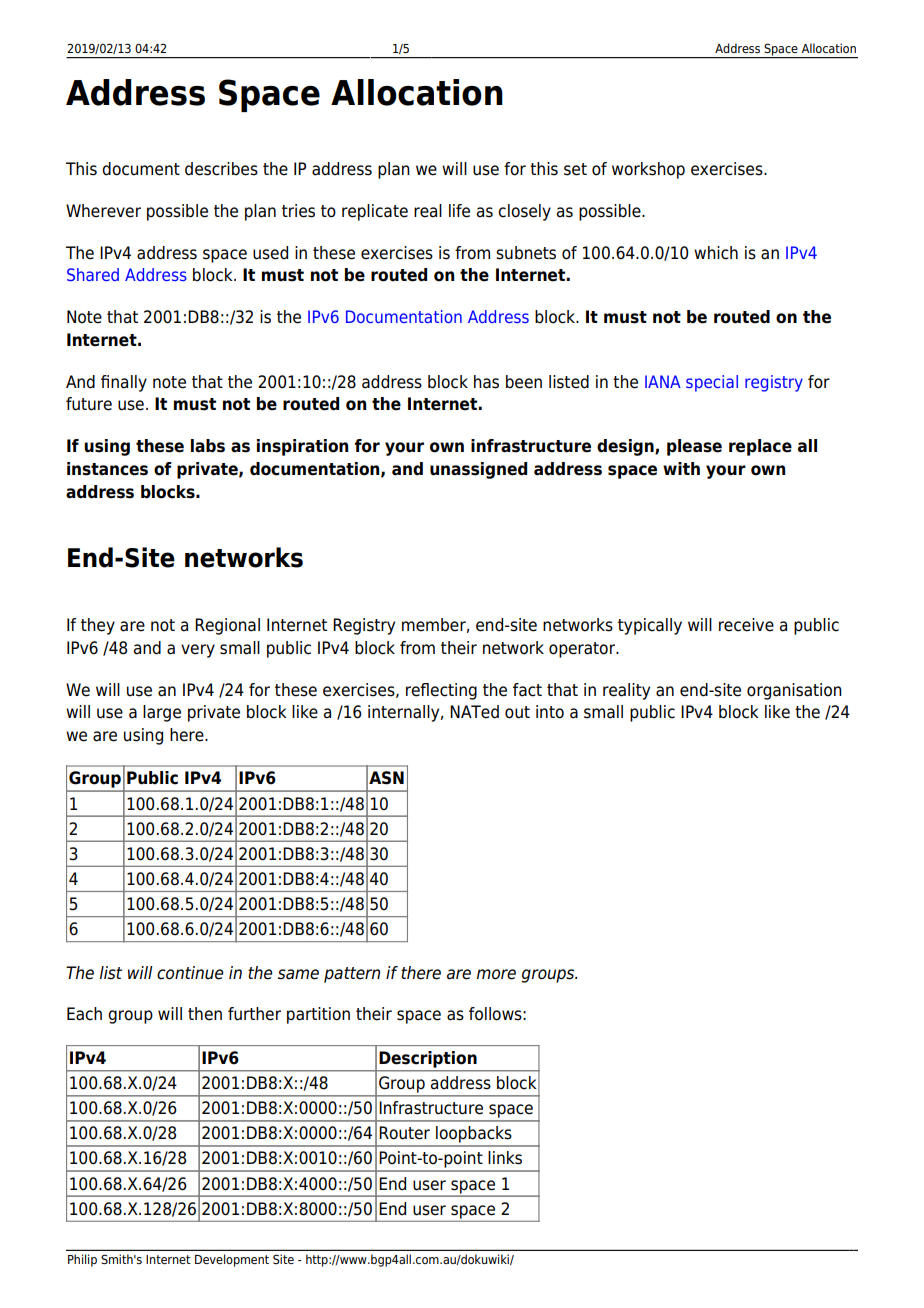  I want to click on organisation, so click(794, 691).
